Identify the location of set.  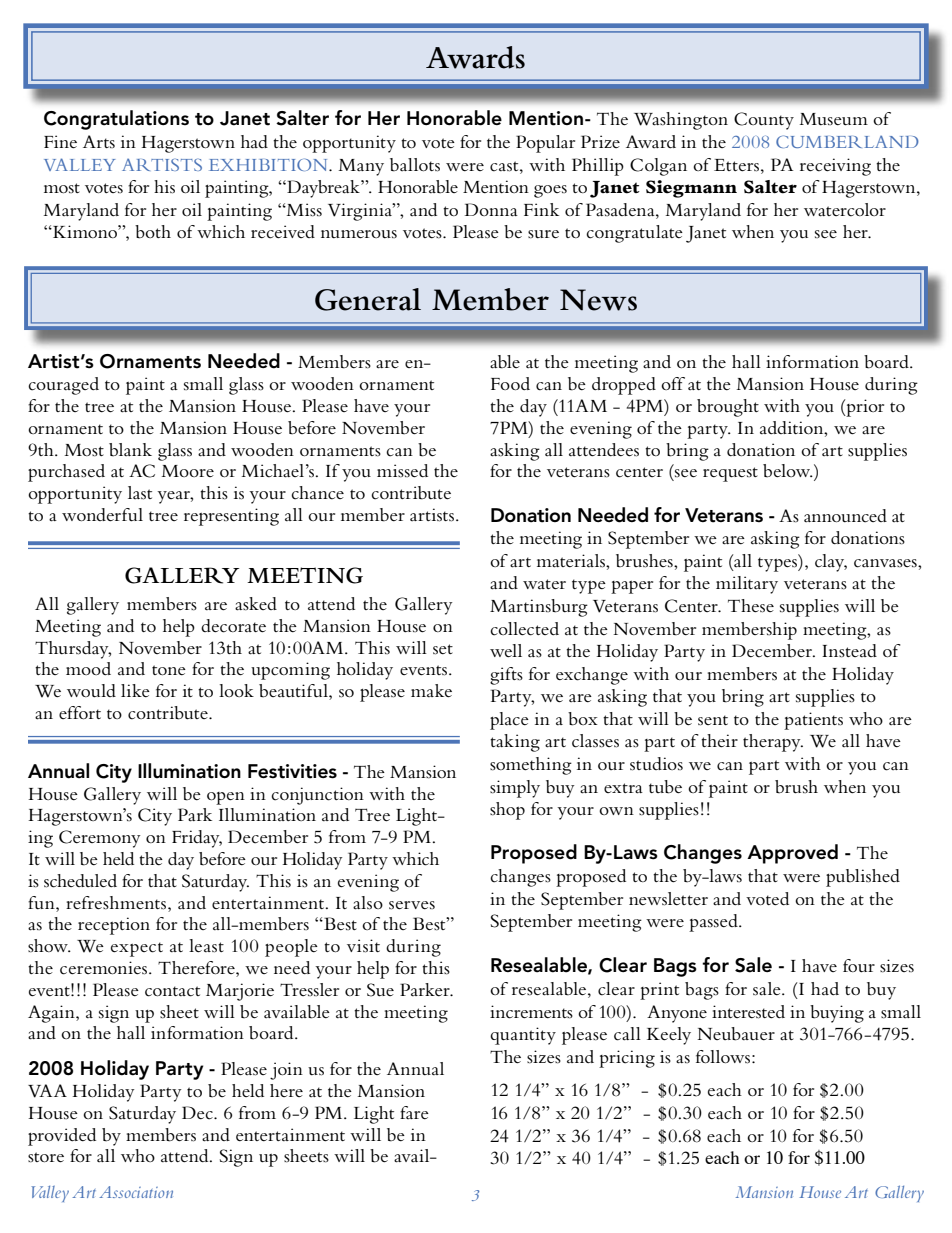
(443, 649).
